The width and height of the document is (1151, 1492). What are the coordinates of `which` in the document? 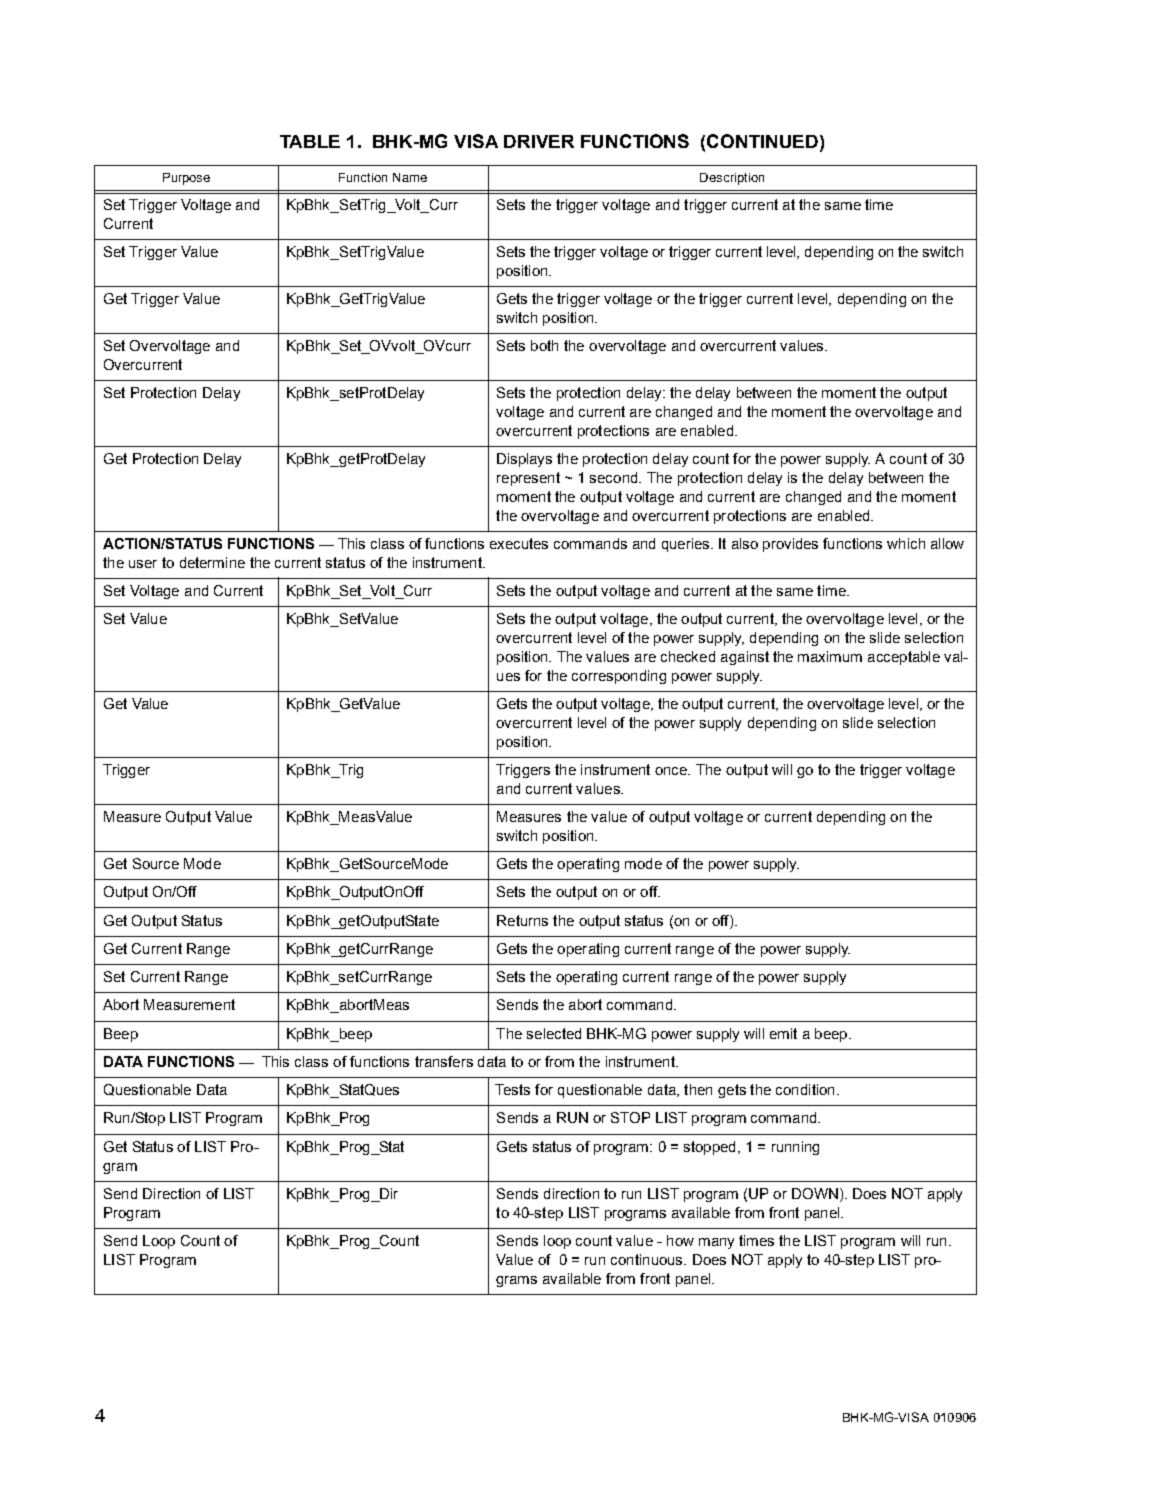 It's located at (906, 543).
